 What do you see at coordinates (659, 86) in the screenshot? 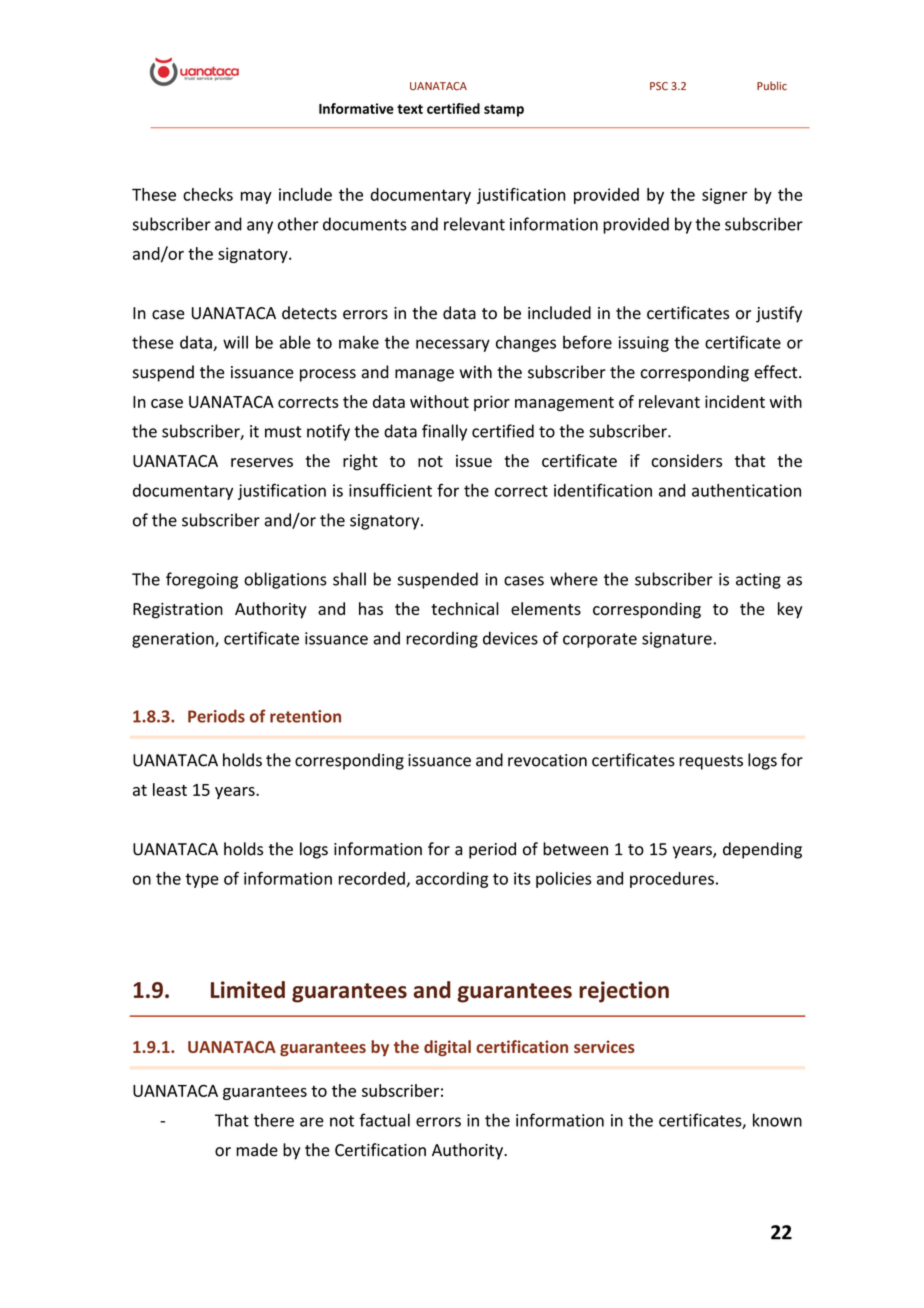
I see `PSC` at bounding box center [659, 86].
